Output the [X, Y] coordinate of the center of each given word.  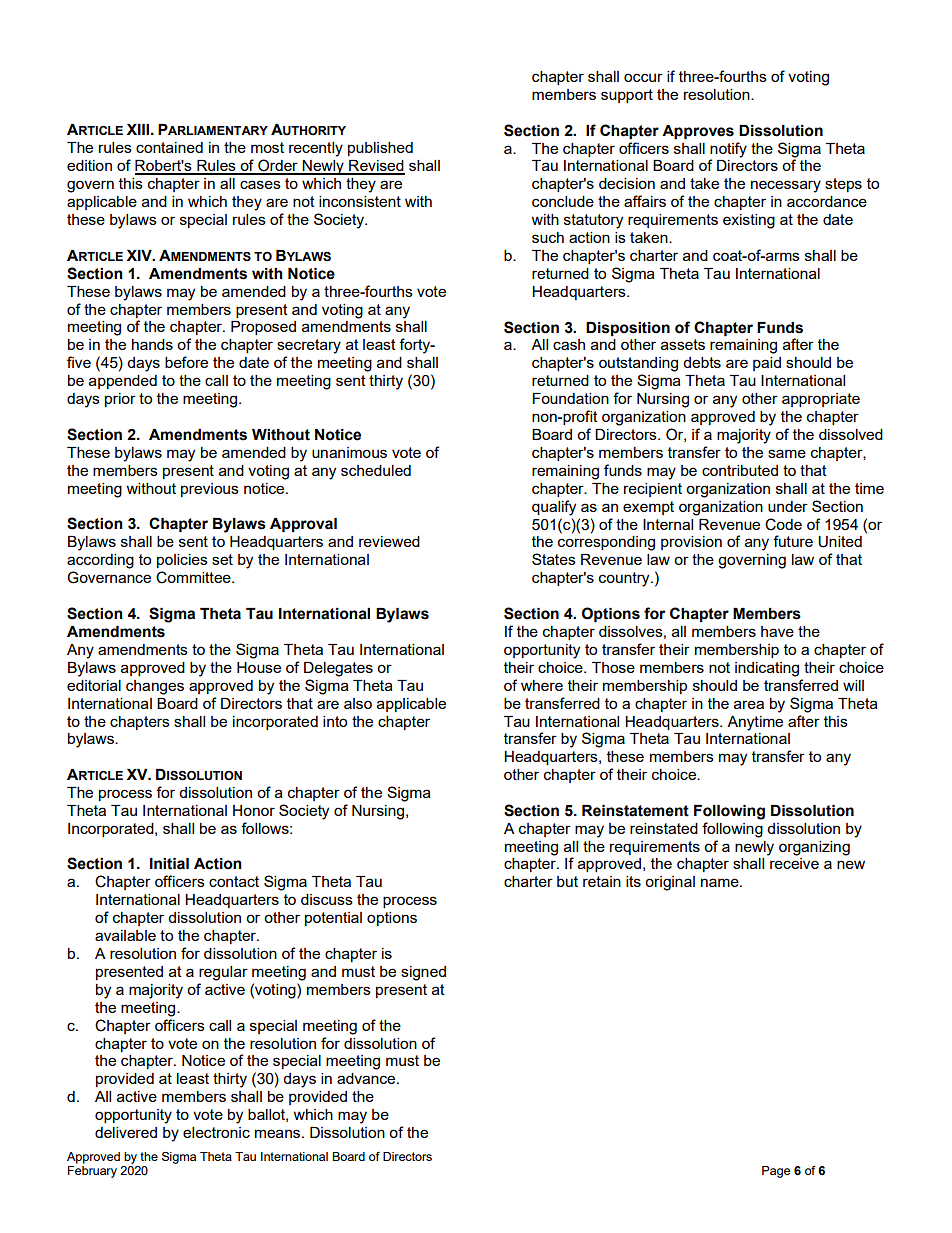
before [186, 362]
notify [728, 150]
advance [367, 1078]
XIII [139, 129]
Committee [194, 577]
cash [569, 344]
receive [794, 863]
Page [776, 1172]
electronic [216, 1132]
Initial [169, 864]
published [380, 149]
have [777, 631]
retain [602, 881]
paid [767, 364]
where [542, 685]
